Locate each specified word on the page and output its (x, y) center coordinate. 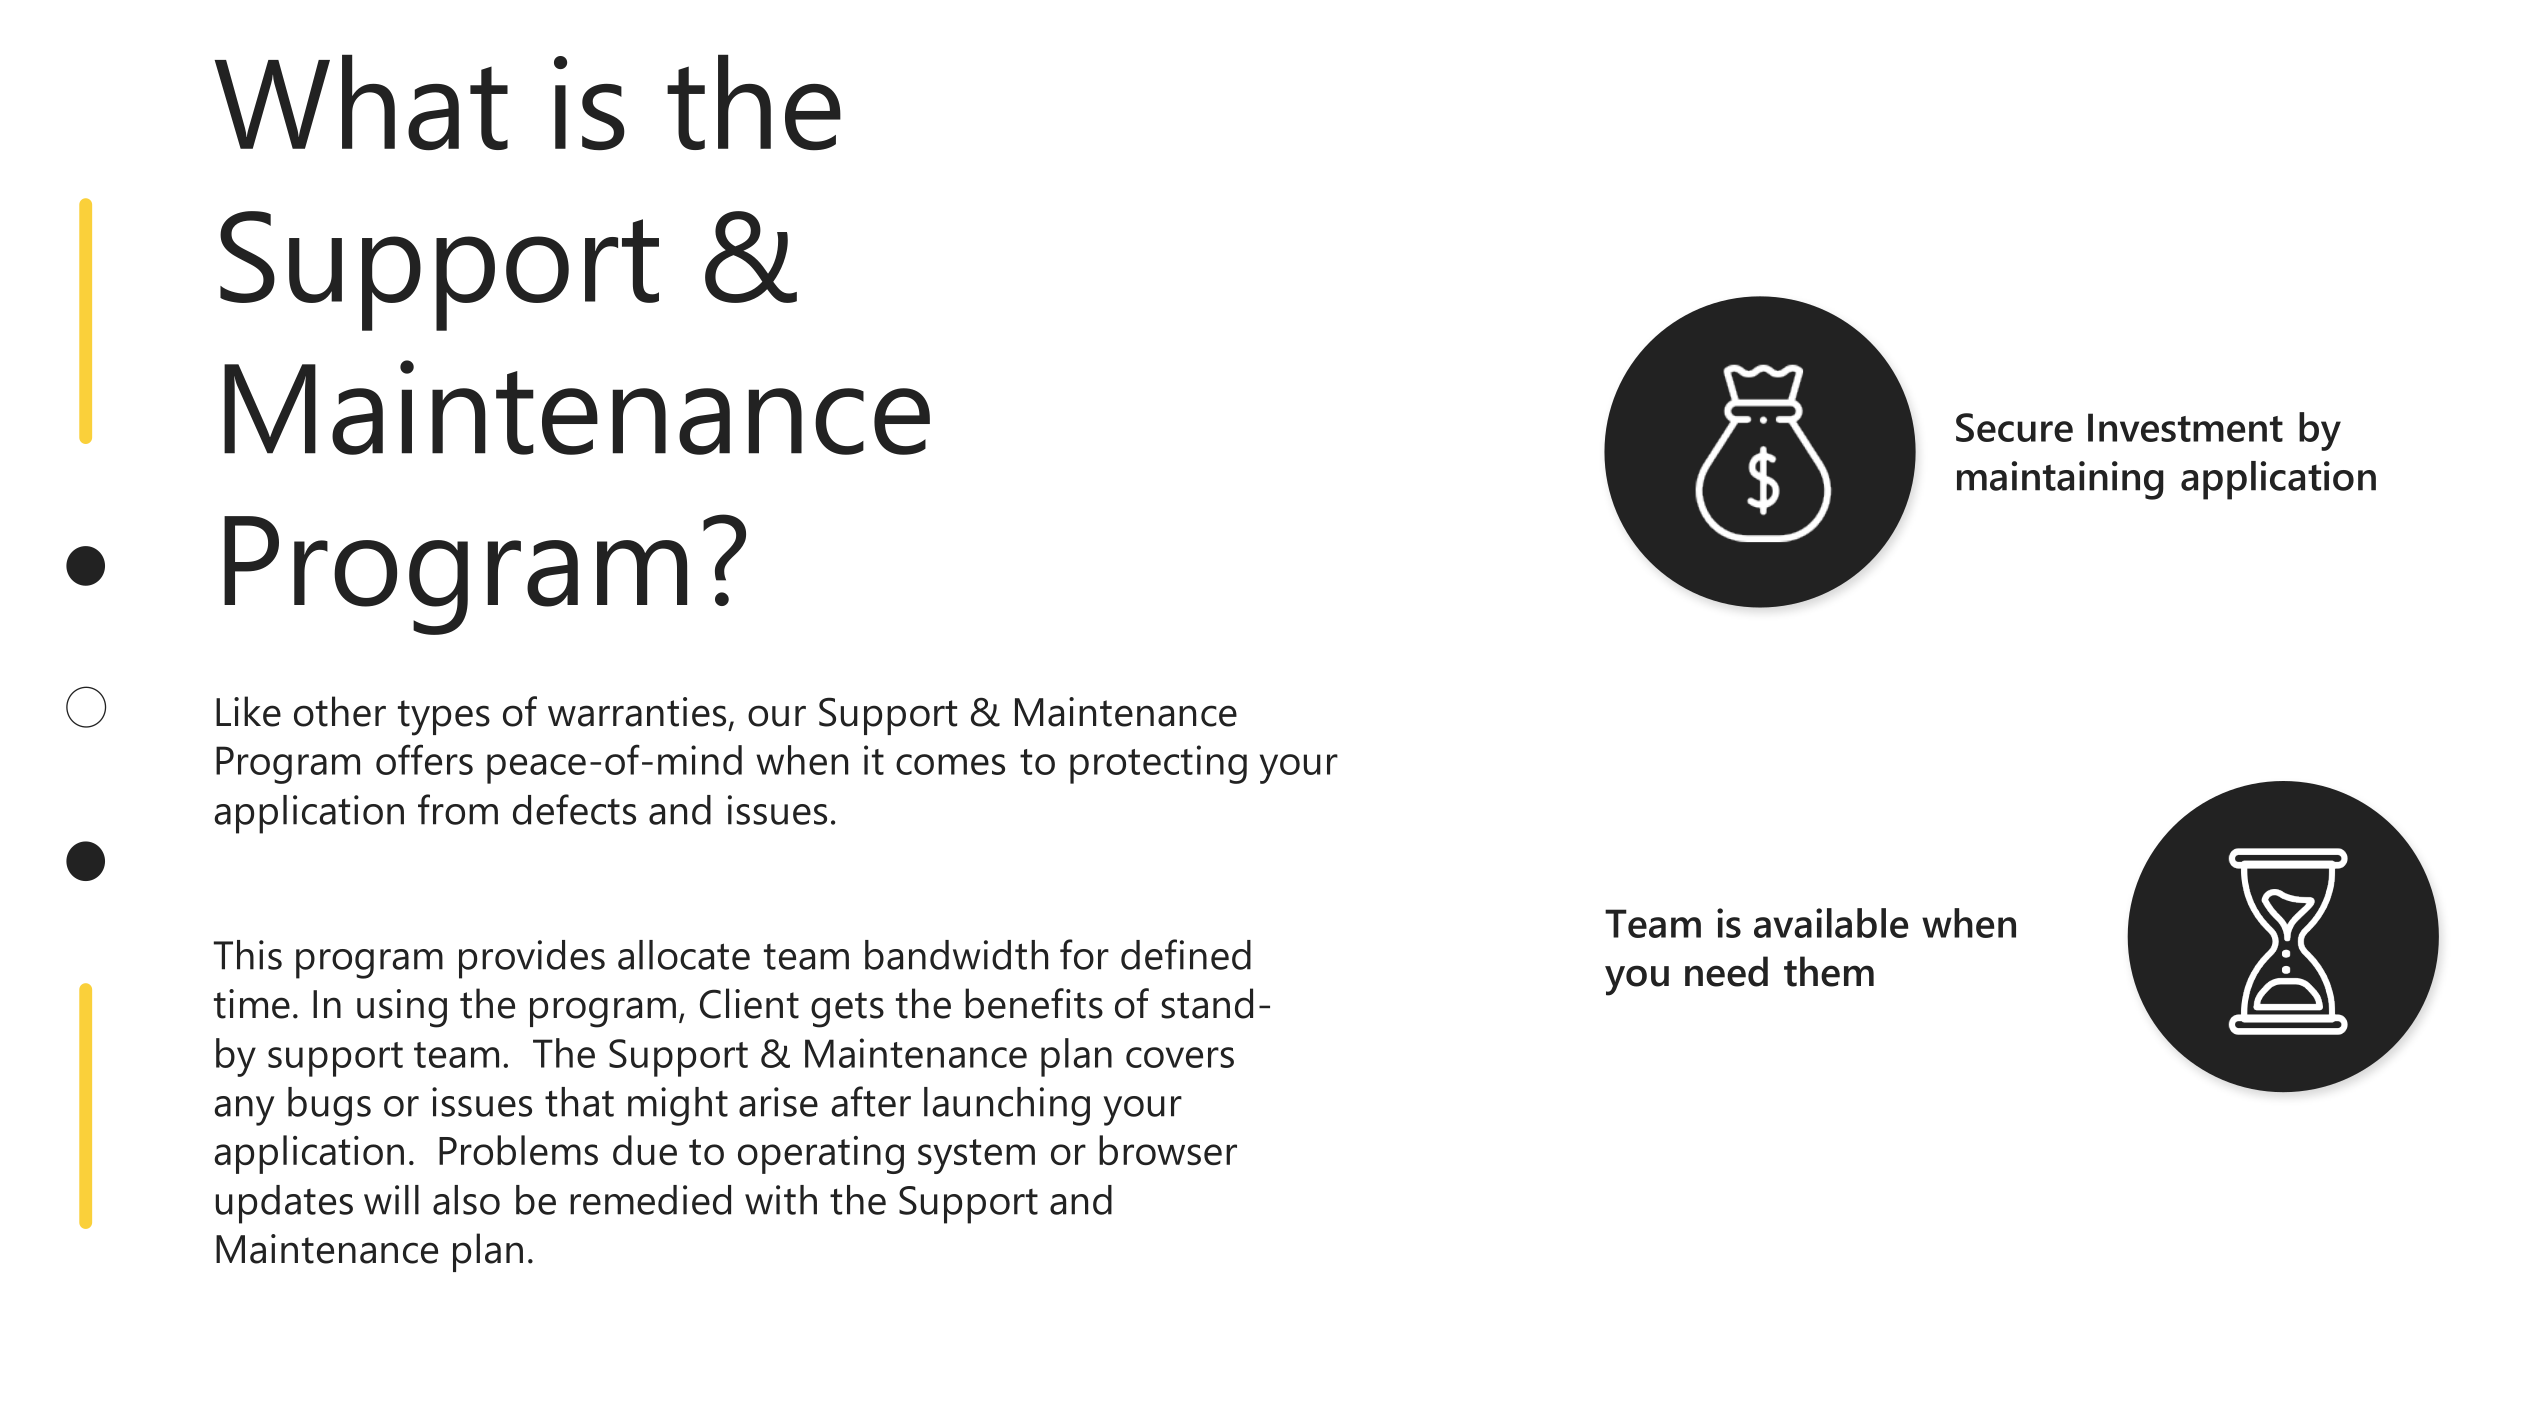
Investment (2185, 427)
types (444, 718)
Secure (2014, 427)
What (361, 102)
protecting (1158, 764)
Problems (518, 1150)
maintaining (2060, 480)
